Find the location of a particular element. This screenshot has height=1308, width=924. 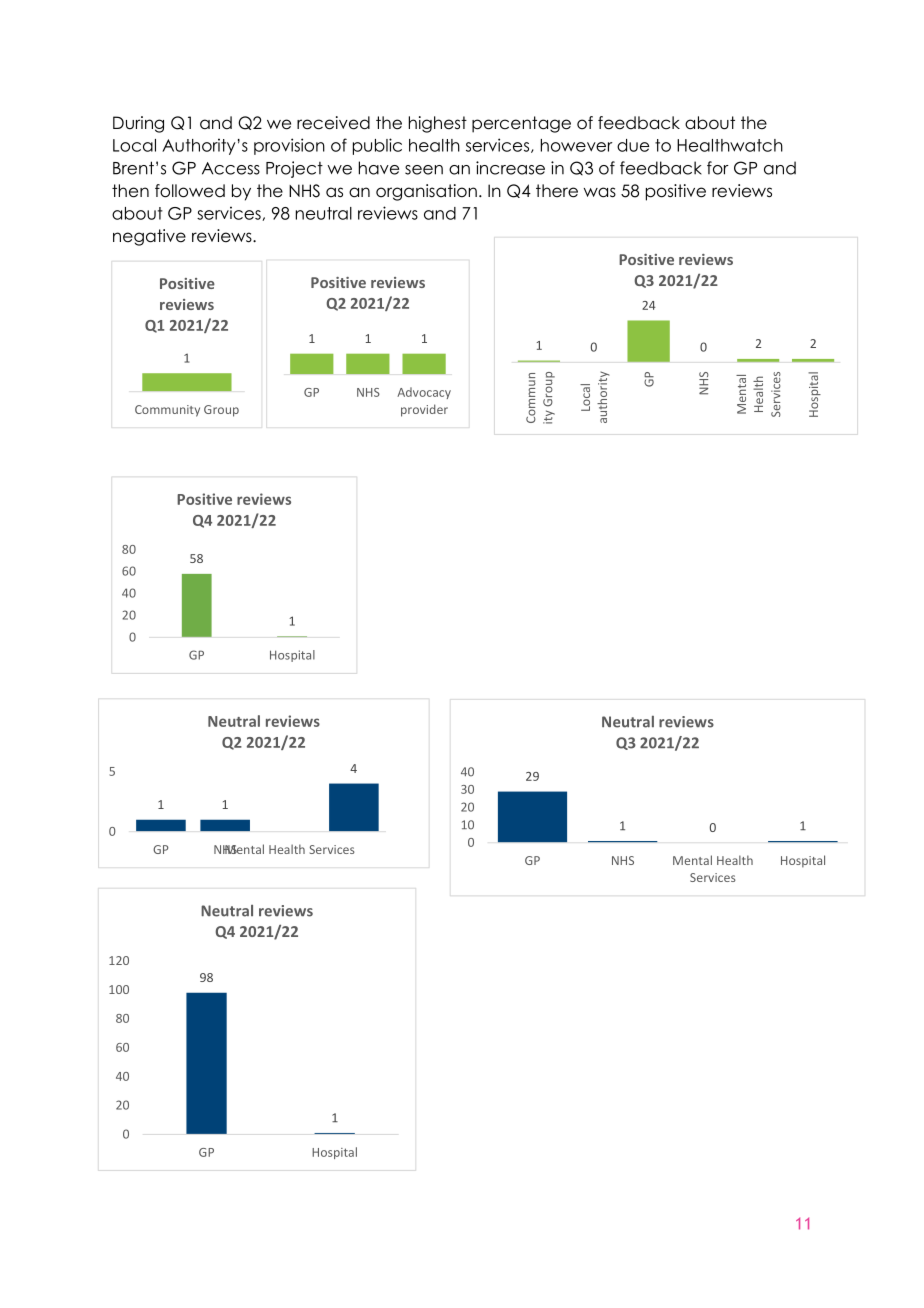

due is located at coordinates (633, 145).
